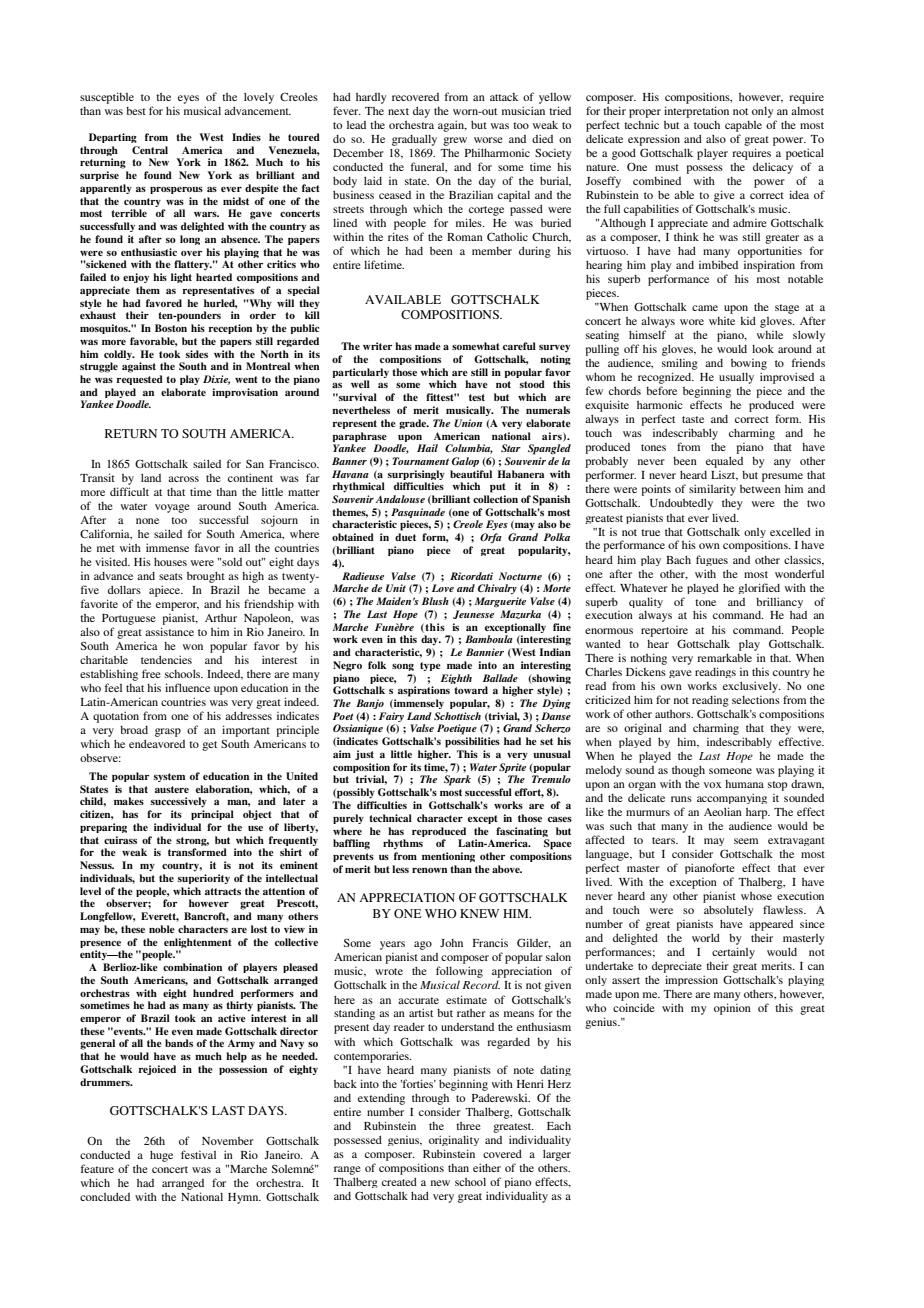 This screenshot has width=924, height=1308. What do you see at coordinates (479, 913) in the screenshot?
I see `KNEW` at bounding box center [479, 913].
